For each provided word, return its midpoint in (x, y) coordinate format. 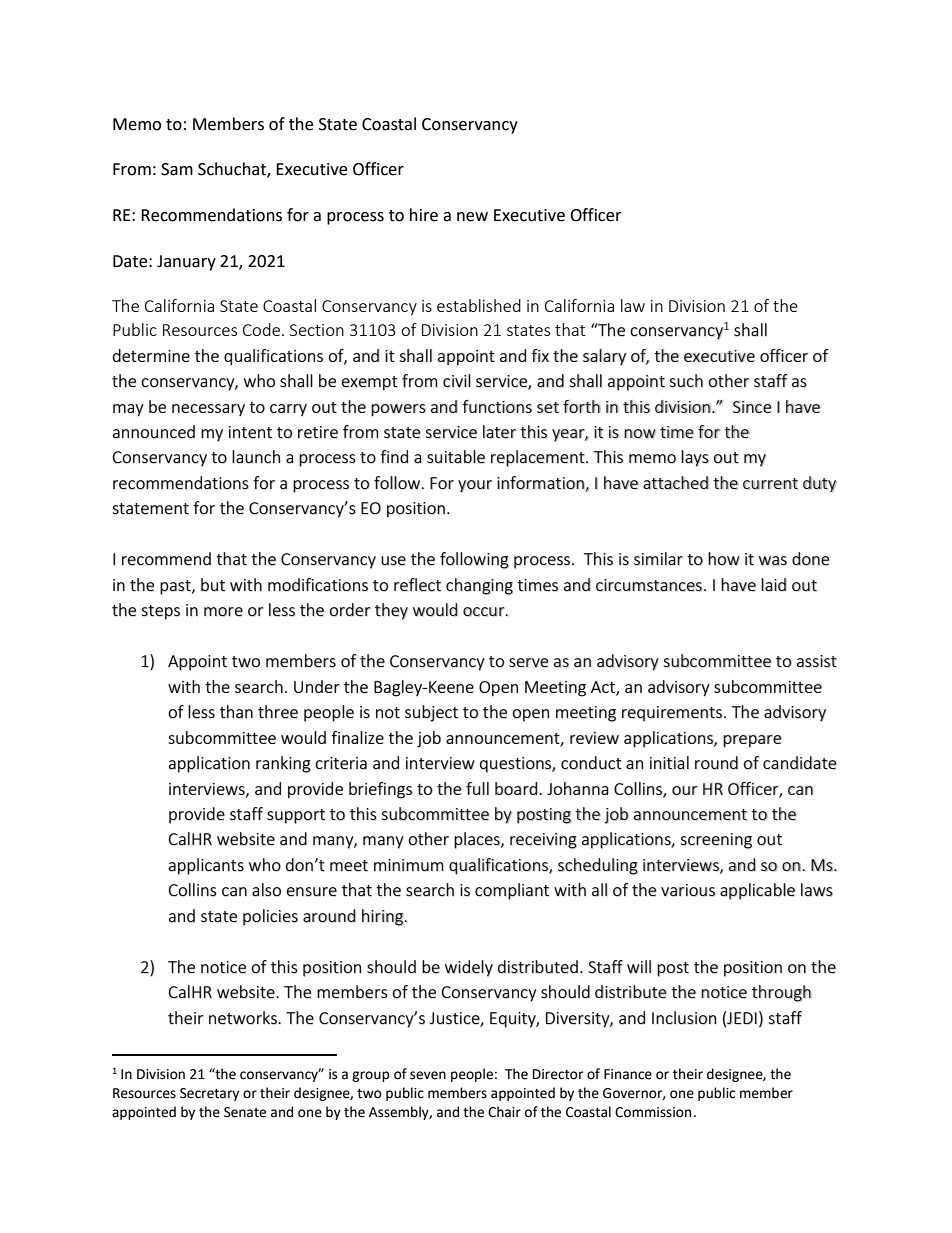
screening (716, 841)
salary (605, 357)
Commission (653, 1112)
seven (428, 1075)
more (223, 612)
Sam (177, 169)
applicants (206, 866)
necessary (208, 410)
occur (485, 612)
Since (752, 407)
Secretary (209, 1094)
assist (817, 661)
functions (497, 406)
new (472, 217)
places (478, 840)
